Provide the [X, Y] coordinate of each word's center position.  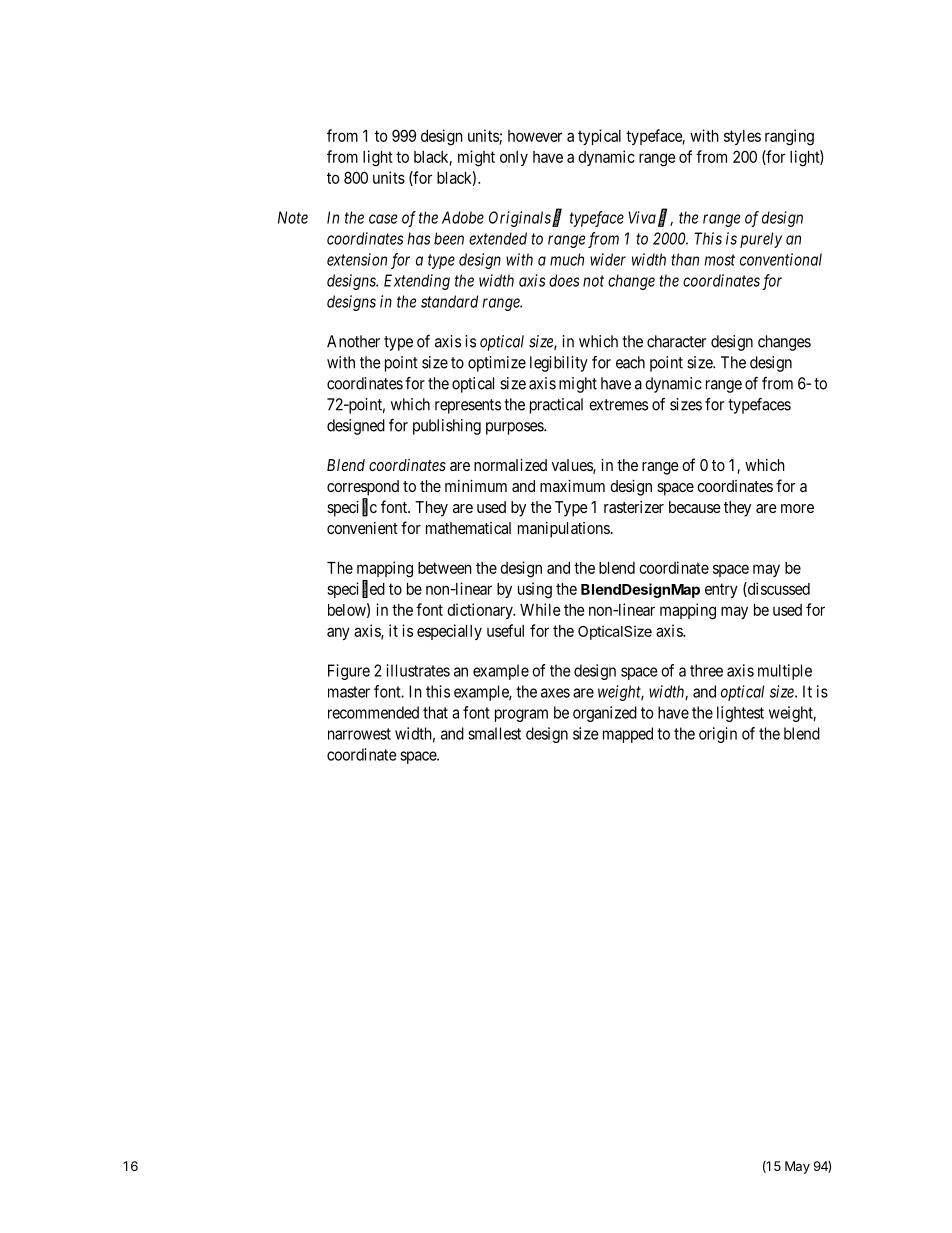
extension [357, 259]
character [676, 341]
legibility [559, 364]
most [720, 260]
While [540, 609]
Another [353, 341]
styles [742, 137]
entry [721, 590]
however [535, 136]
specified [356, 589]
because [695, 507]
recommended [373, 712]
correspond [363, 488]
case [383, 219]
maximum [572, 486]
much [567, 259]
